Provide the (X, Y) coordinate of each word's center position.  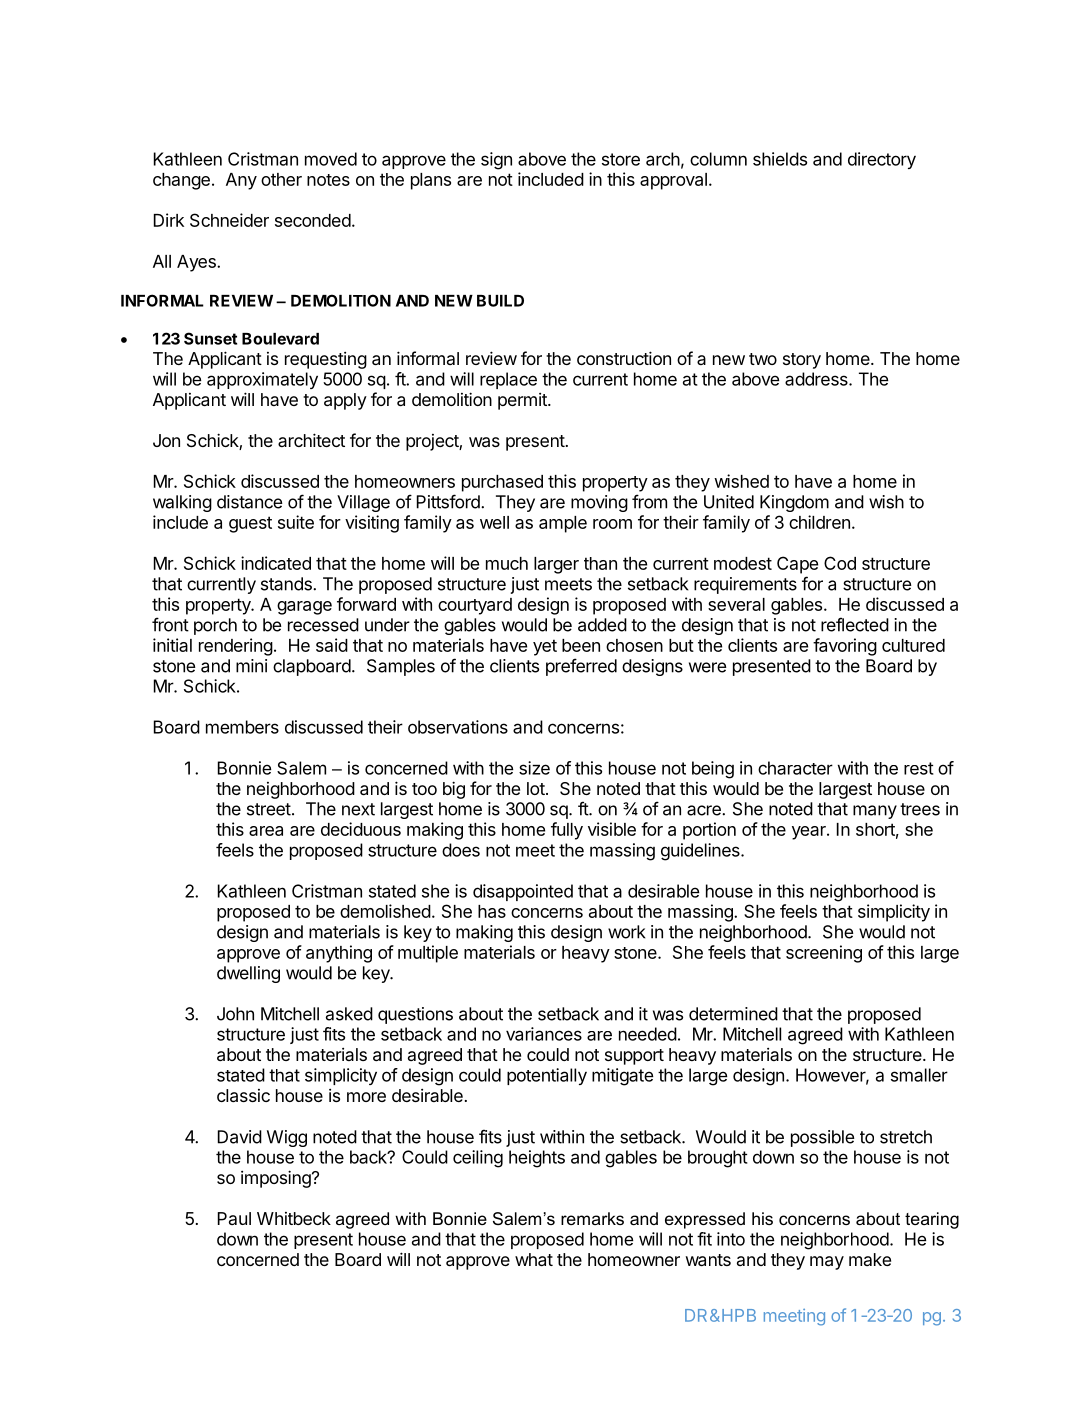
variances (544, 1034)
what (534, 1259)
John (235, 1014)
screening (824, 954)
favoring (845, 647)
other (281, 179)
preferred (581, 667)
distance (250, 502)
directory (882, 160)
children (819, 522)
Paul (234, 1218)
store (621, 159)
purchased (502, 483)
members (242, 727)
